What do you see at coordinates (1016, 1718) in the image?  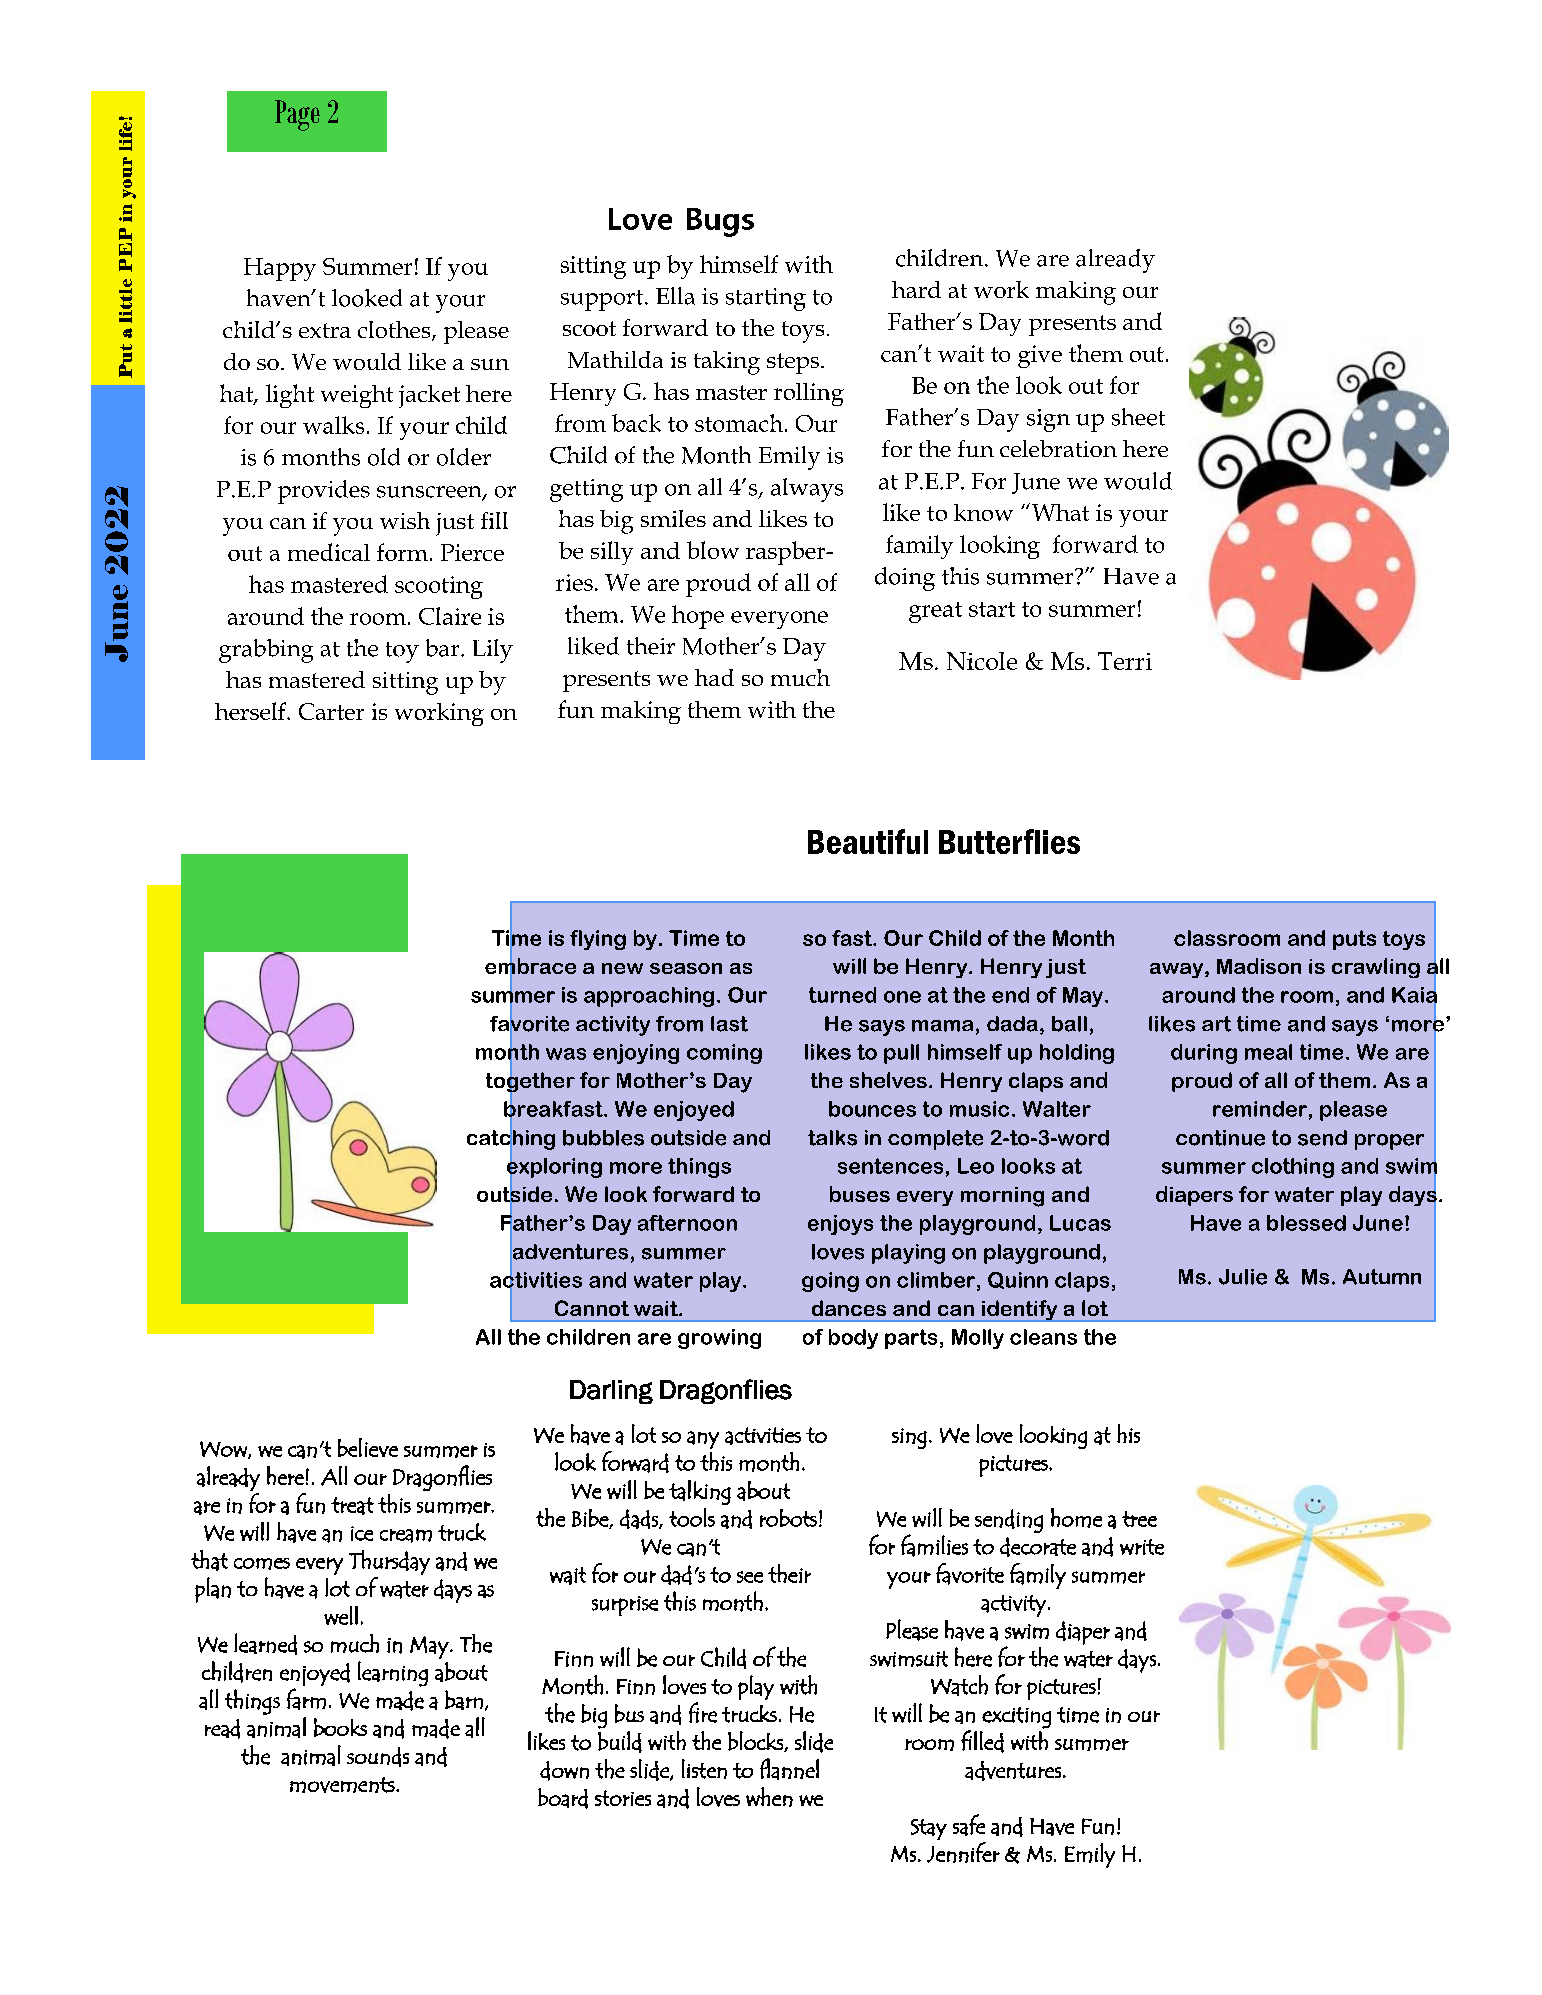 I see `exciting` at bounding box center [1016, 1718].
